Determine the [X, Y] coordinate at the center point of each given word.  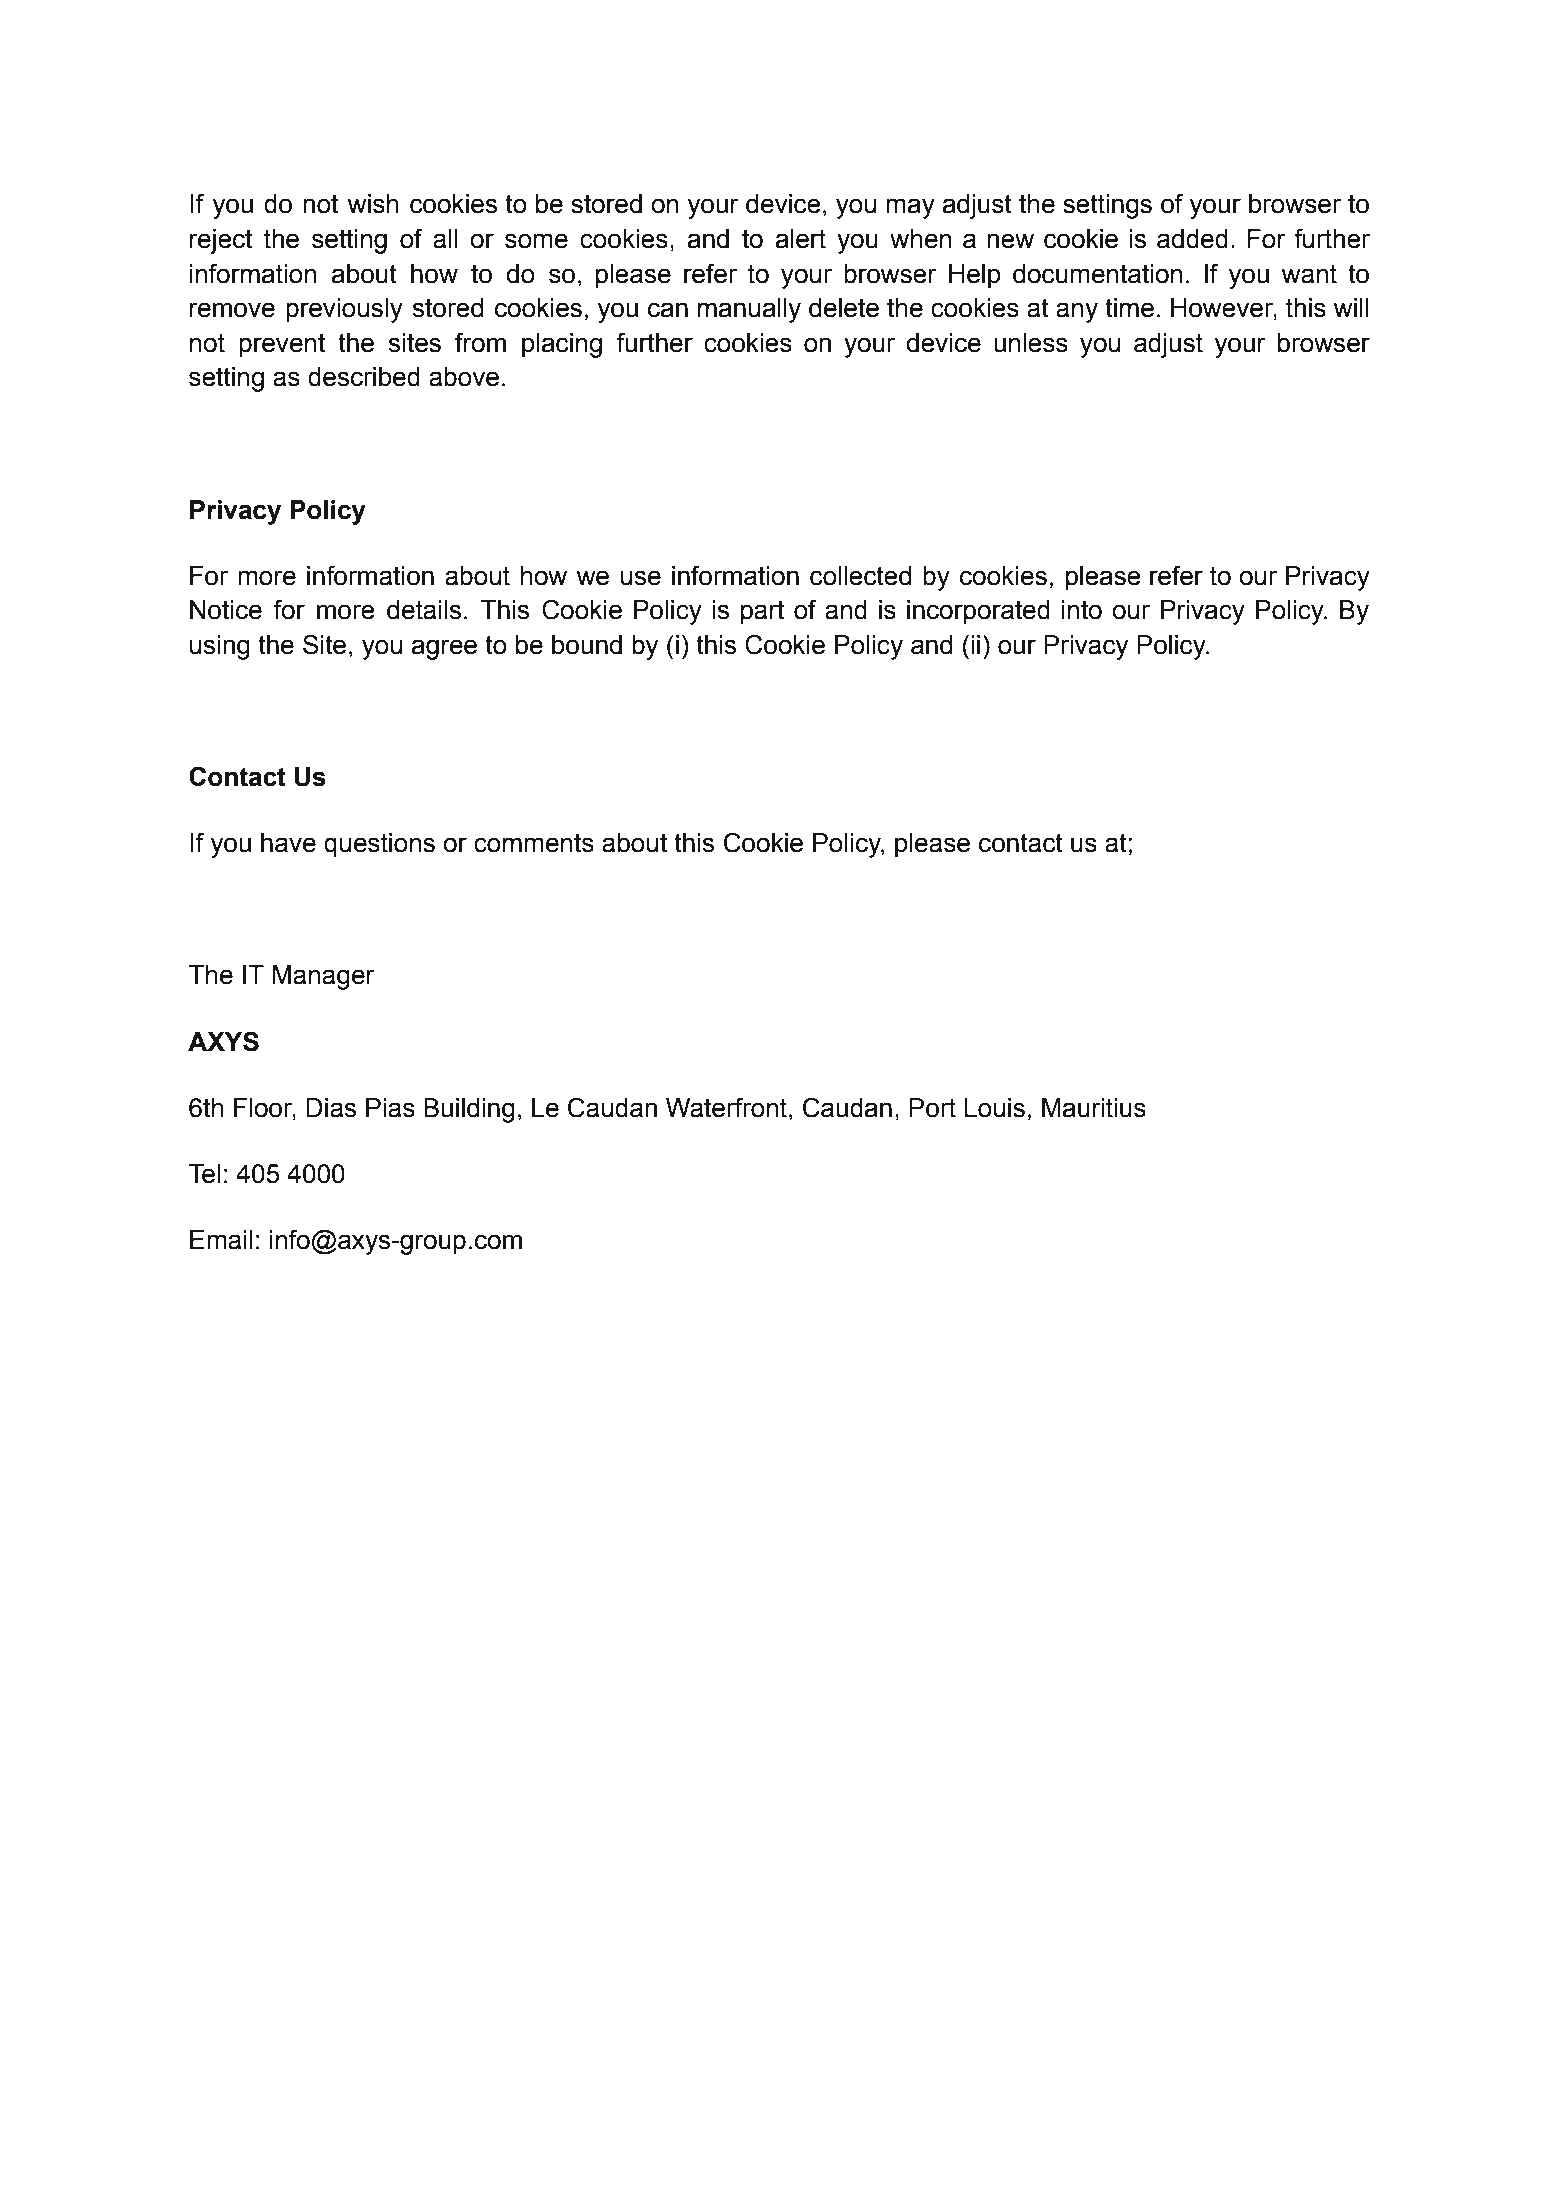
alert [801, 239]
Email [221, 1240]
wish [373, 204]
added [1192, 239]
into [1082, 610]
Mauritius [1094, 1108]
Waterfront [726, 1107]
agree [444, 649]
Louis [994, 1108]
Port [932, 1108]
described [364, 377]
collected [860, 576]
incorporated [978, 612]
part [762, 612]
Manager [324, 977]
